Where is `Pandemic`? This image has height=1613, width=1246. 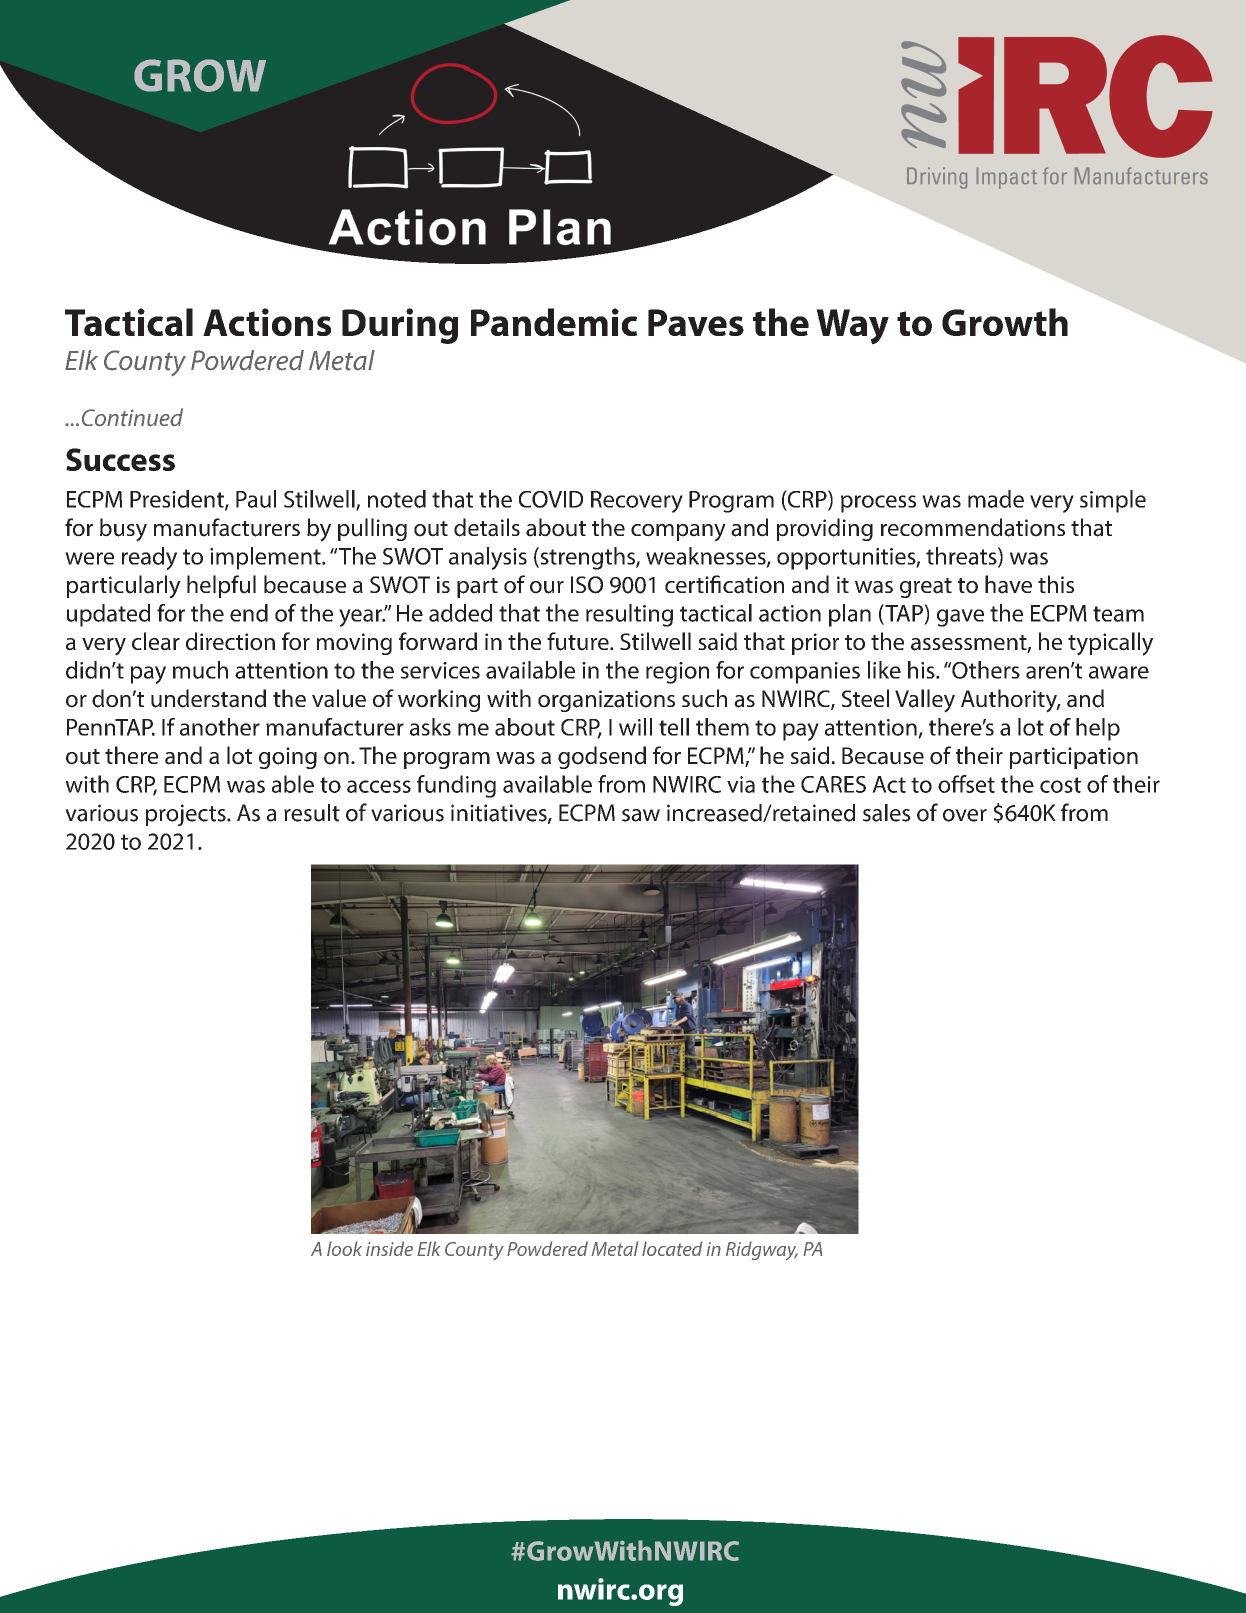 Pandemic is located at coordinates (554, 322).
